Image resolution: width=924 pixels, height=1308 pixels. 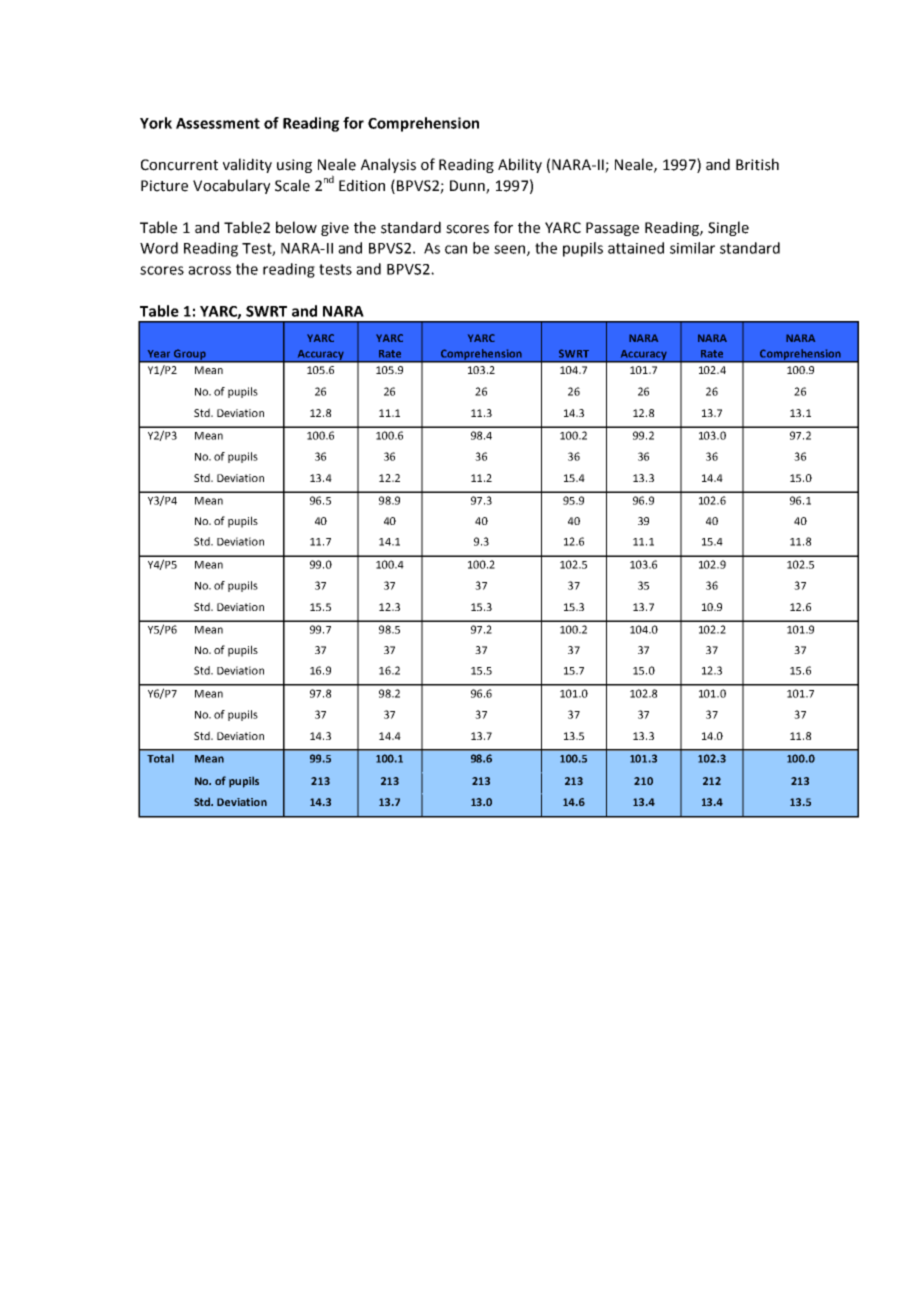 What do you see at coordinates (190, 355) in the screenshot?
I see `Group` at bounding box center [190, 355].
